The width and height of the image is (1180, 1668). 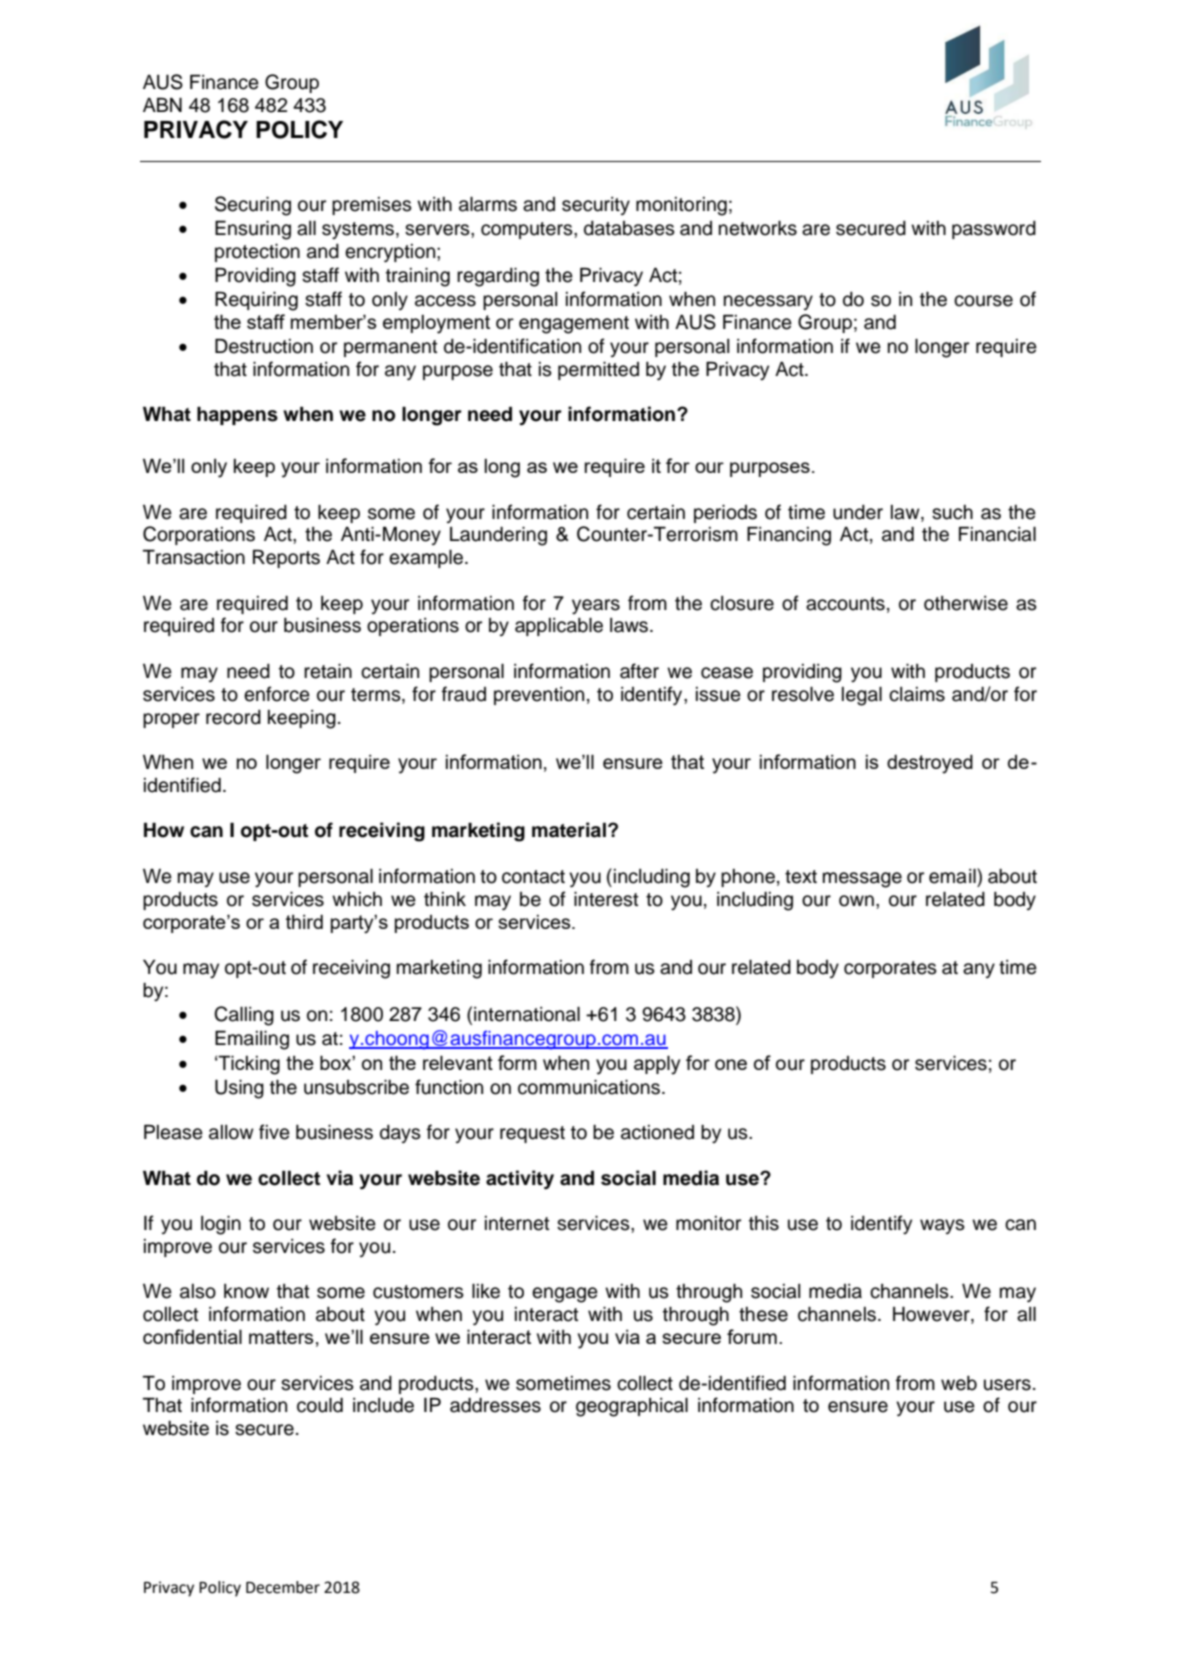 What do you see at coordinates (246, 1291) in the image?
I see `know` at bounding box center [246, 1291].
